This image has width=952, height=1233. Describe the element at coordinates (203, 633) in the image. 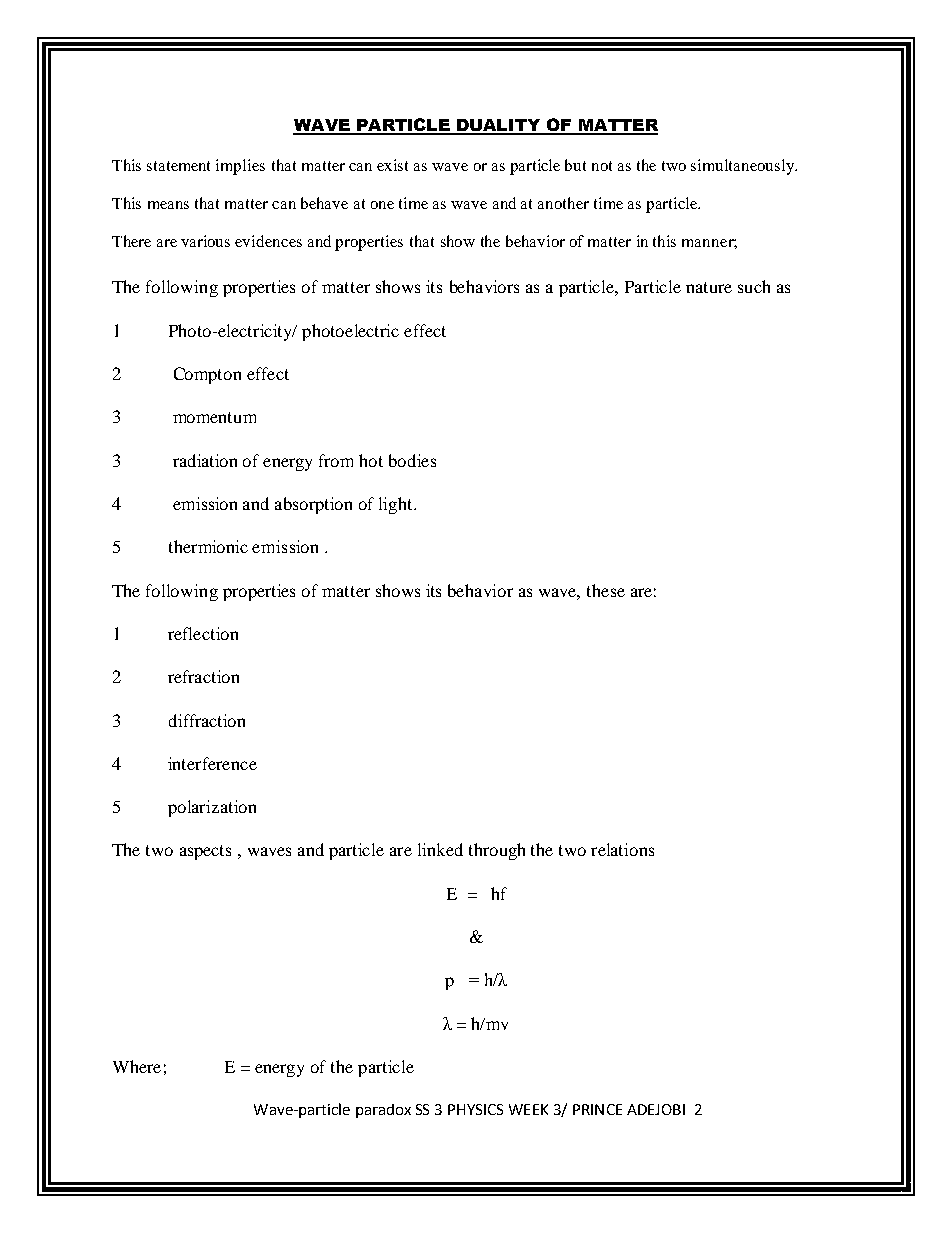

I see `reflection` at that location.
